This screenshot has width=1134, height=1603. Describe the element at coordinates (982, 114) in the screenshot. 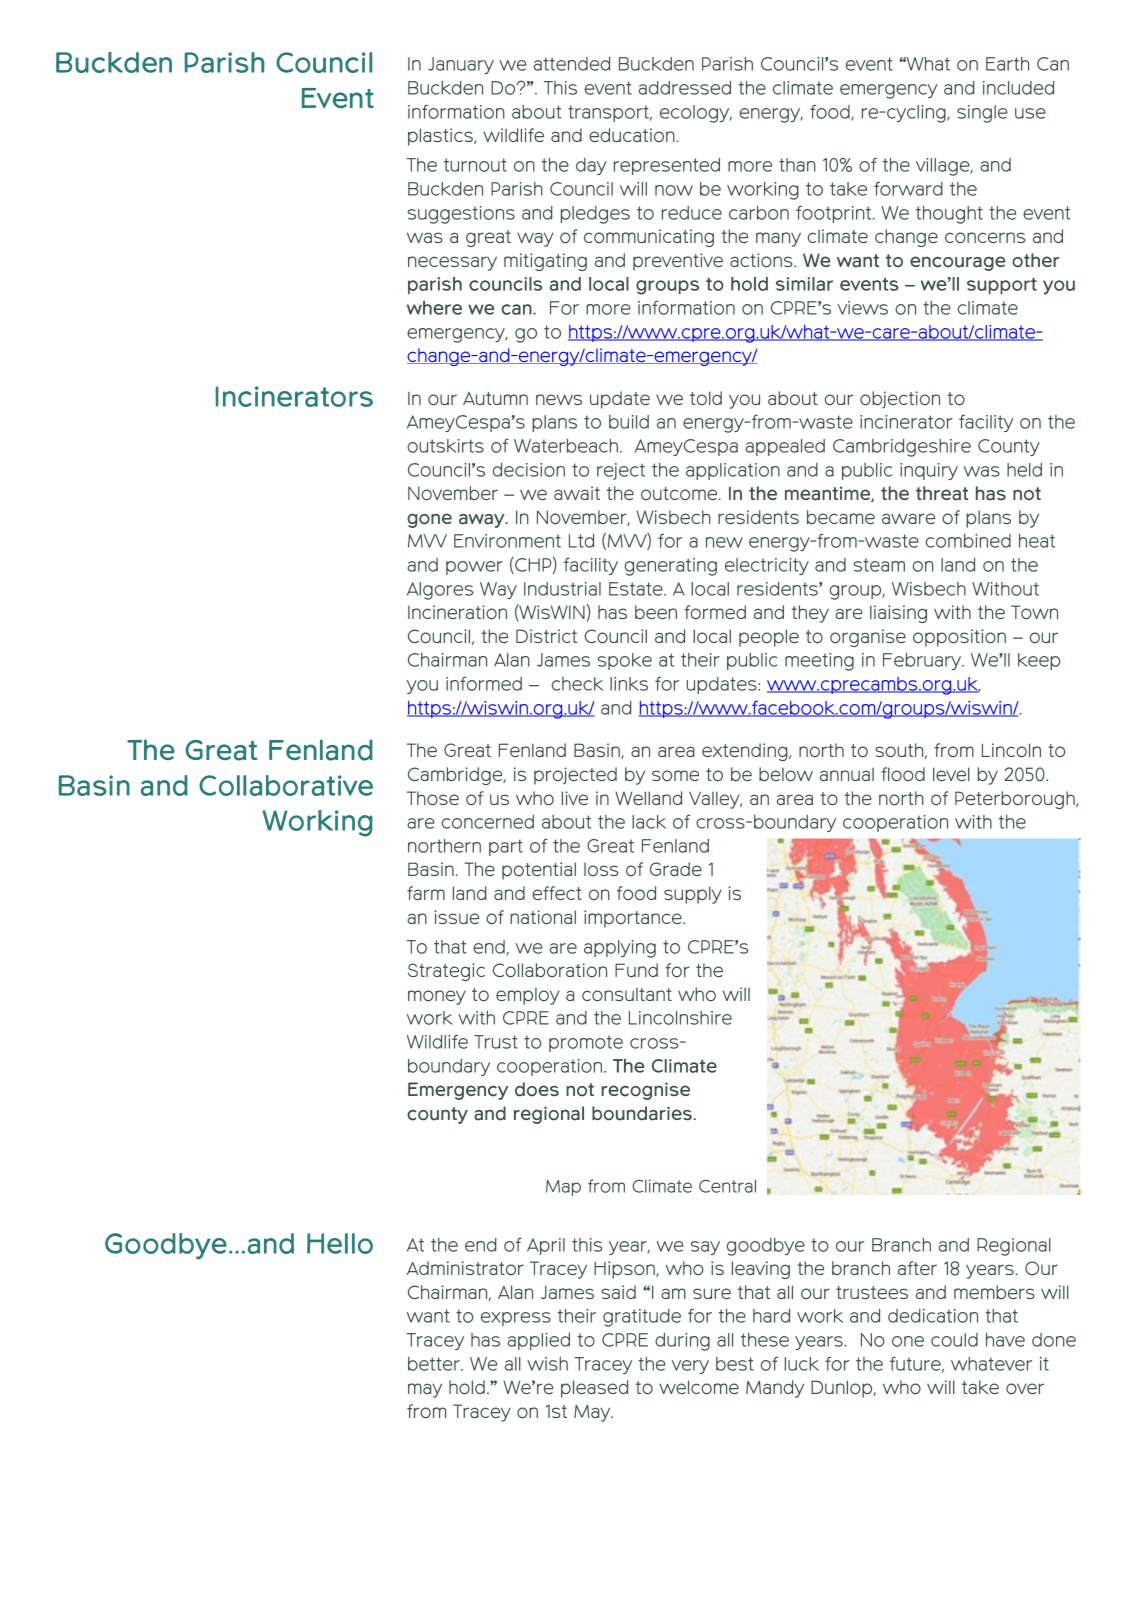

I see `single` at that location.
